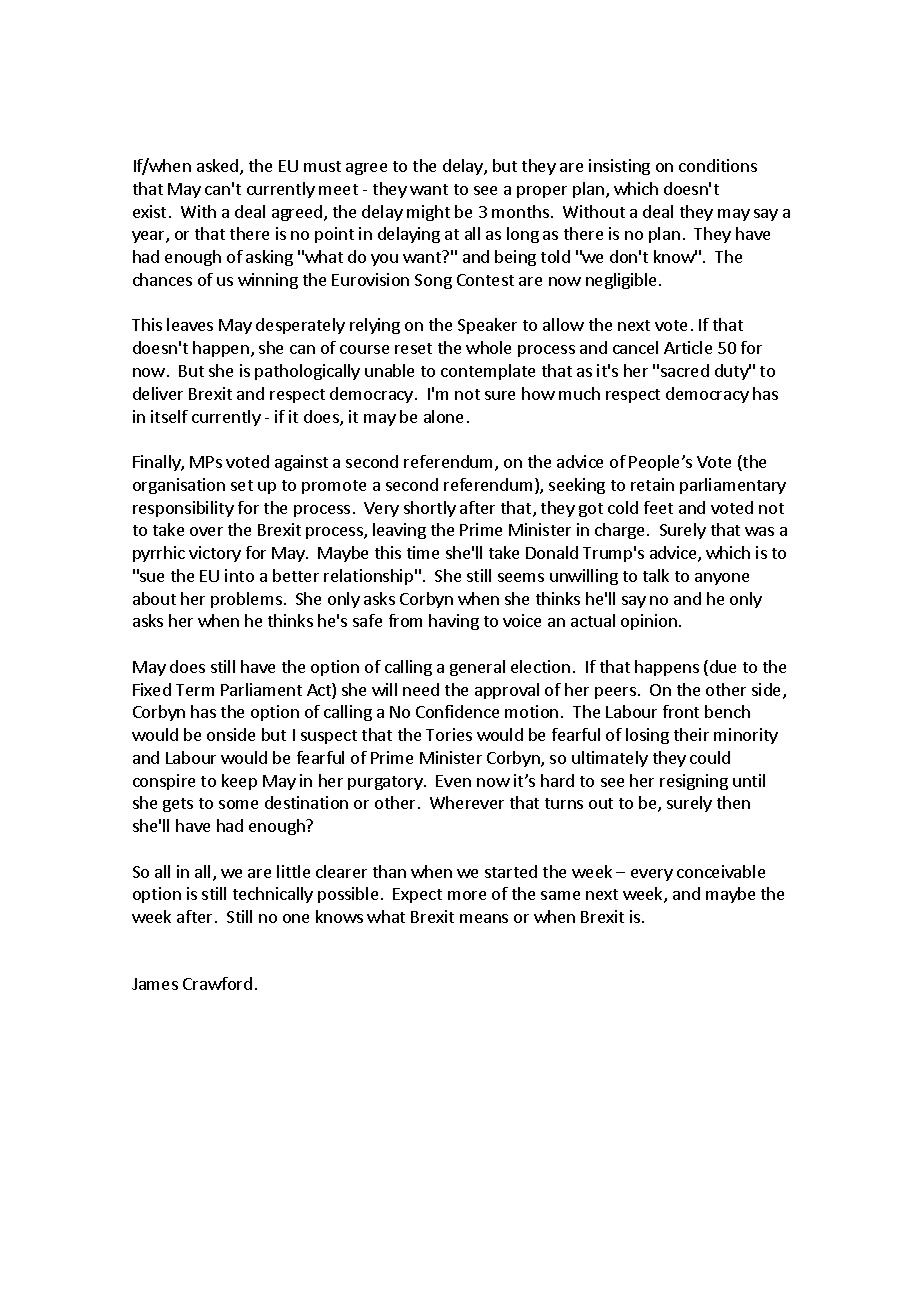 This screenshot has width=924, height=1308. What do you see at coordinates (718, 165) in the screenshot?
I see `conditions` at bounding box center [718, 165].
